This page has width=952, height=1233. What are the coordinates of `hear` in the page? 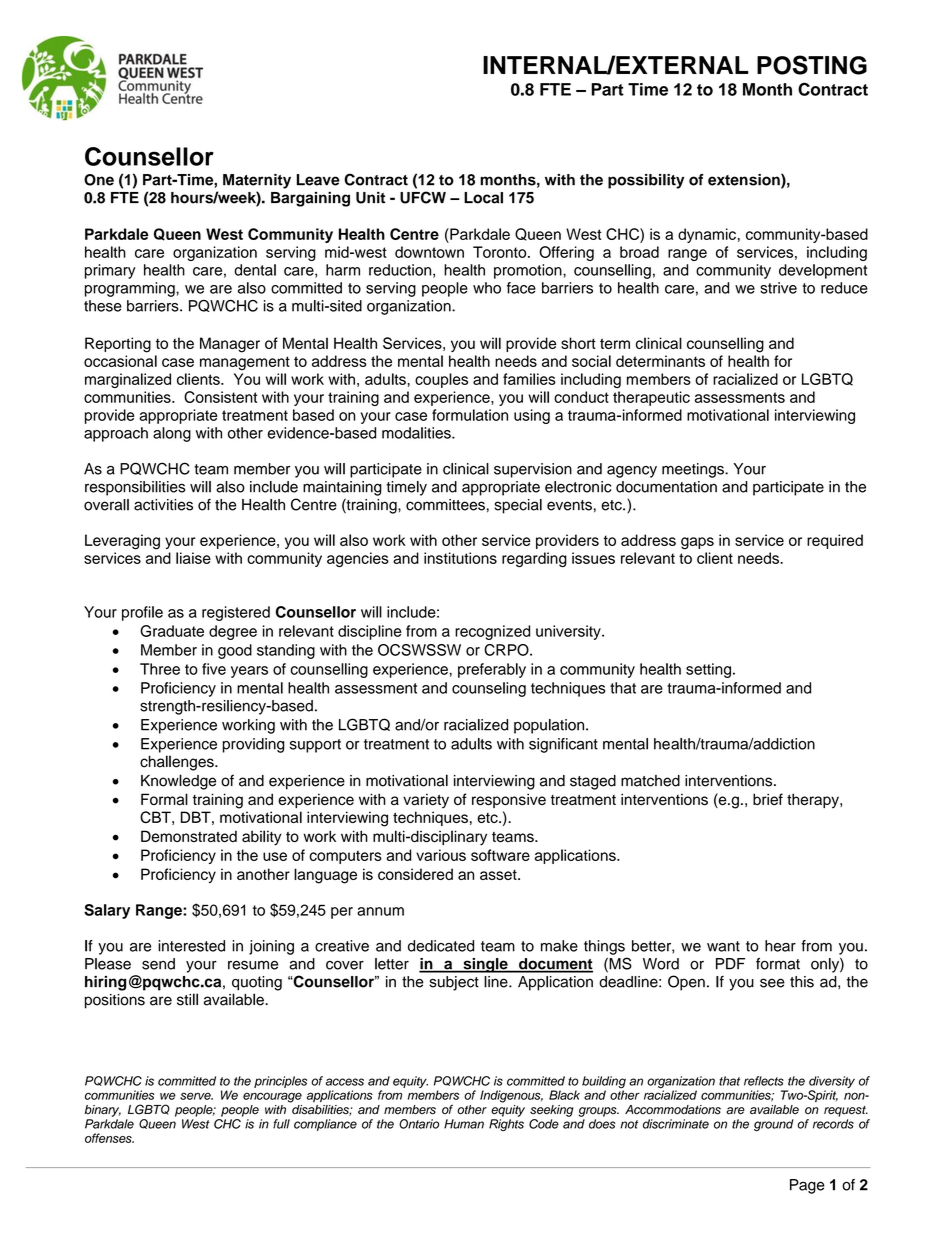 It's located at (780, 946).
